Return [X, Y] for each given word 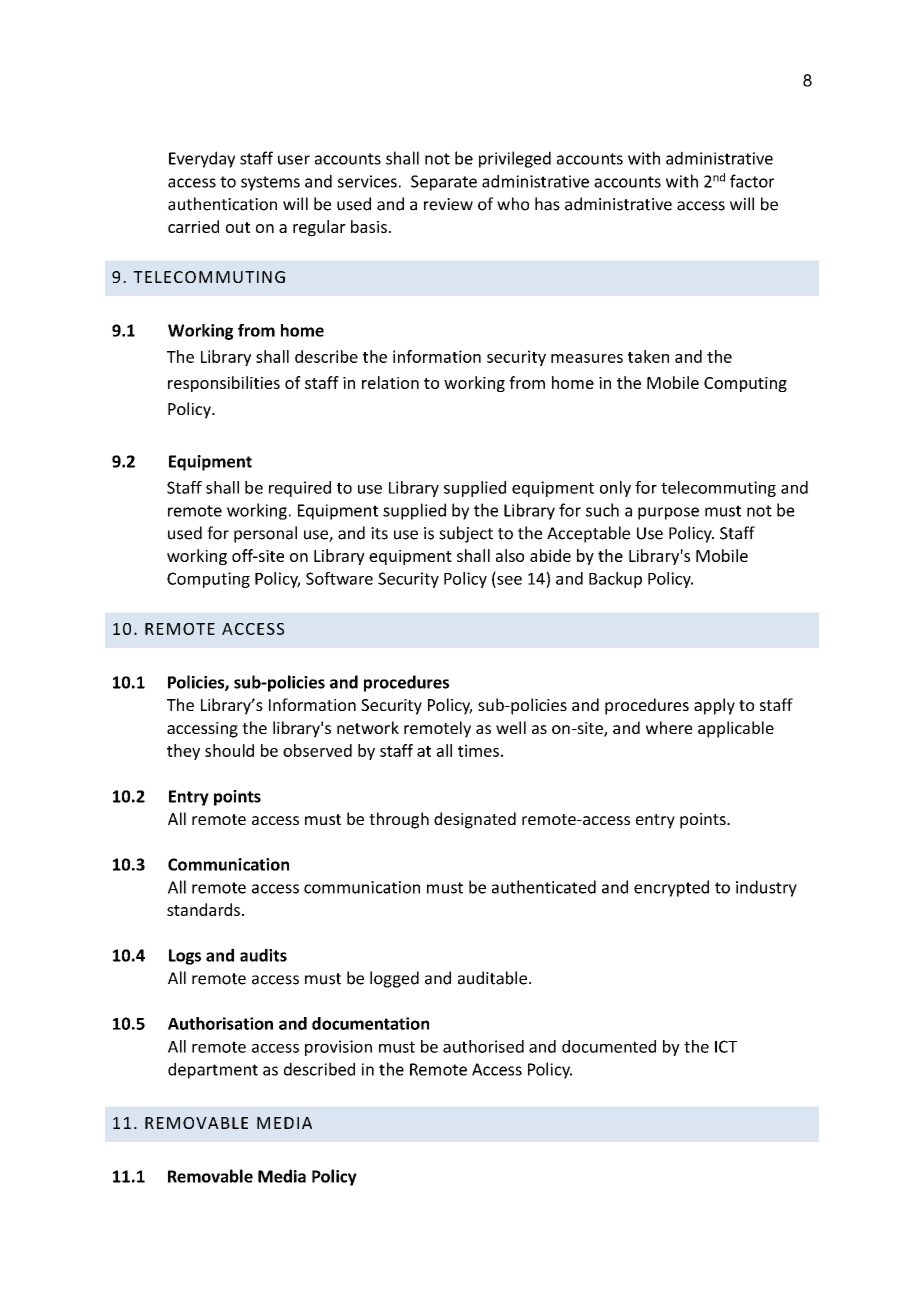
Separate [444, 183]
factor [752, 181]
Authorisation [220, 1023]
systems [270, 183]
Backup [615, 580]
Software [339, 578]
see [509, 580]
